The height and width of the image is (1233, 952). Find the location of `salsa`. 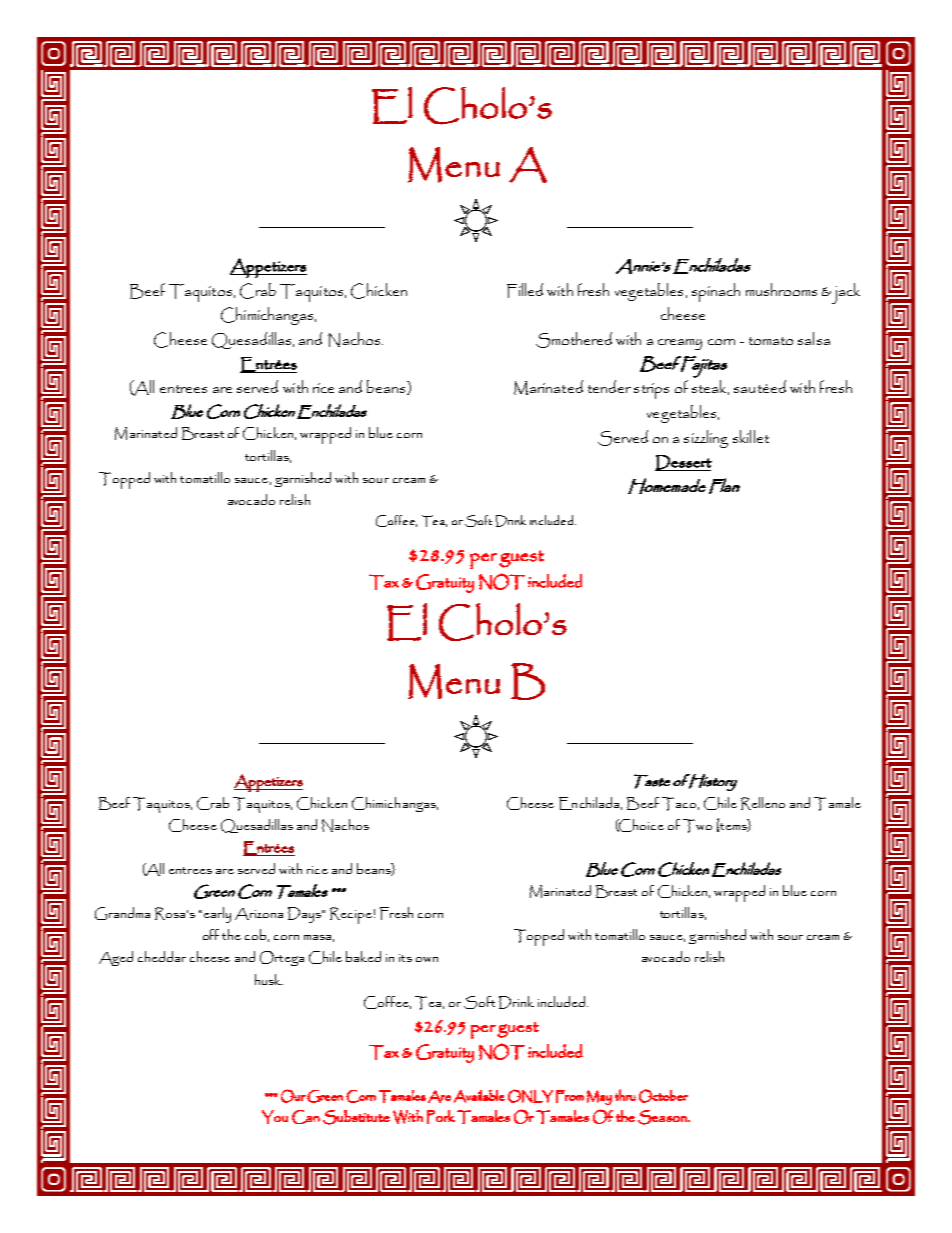

salsa is located at coordinates (814, 338).
